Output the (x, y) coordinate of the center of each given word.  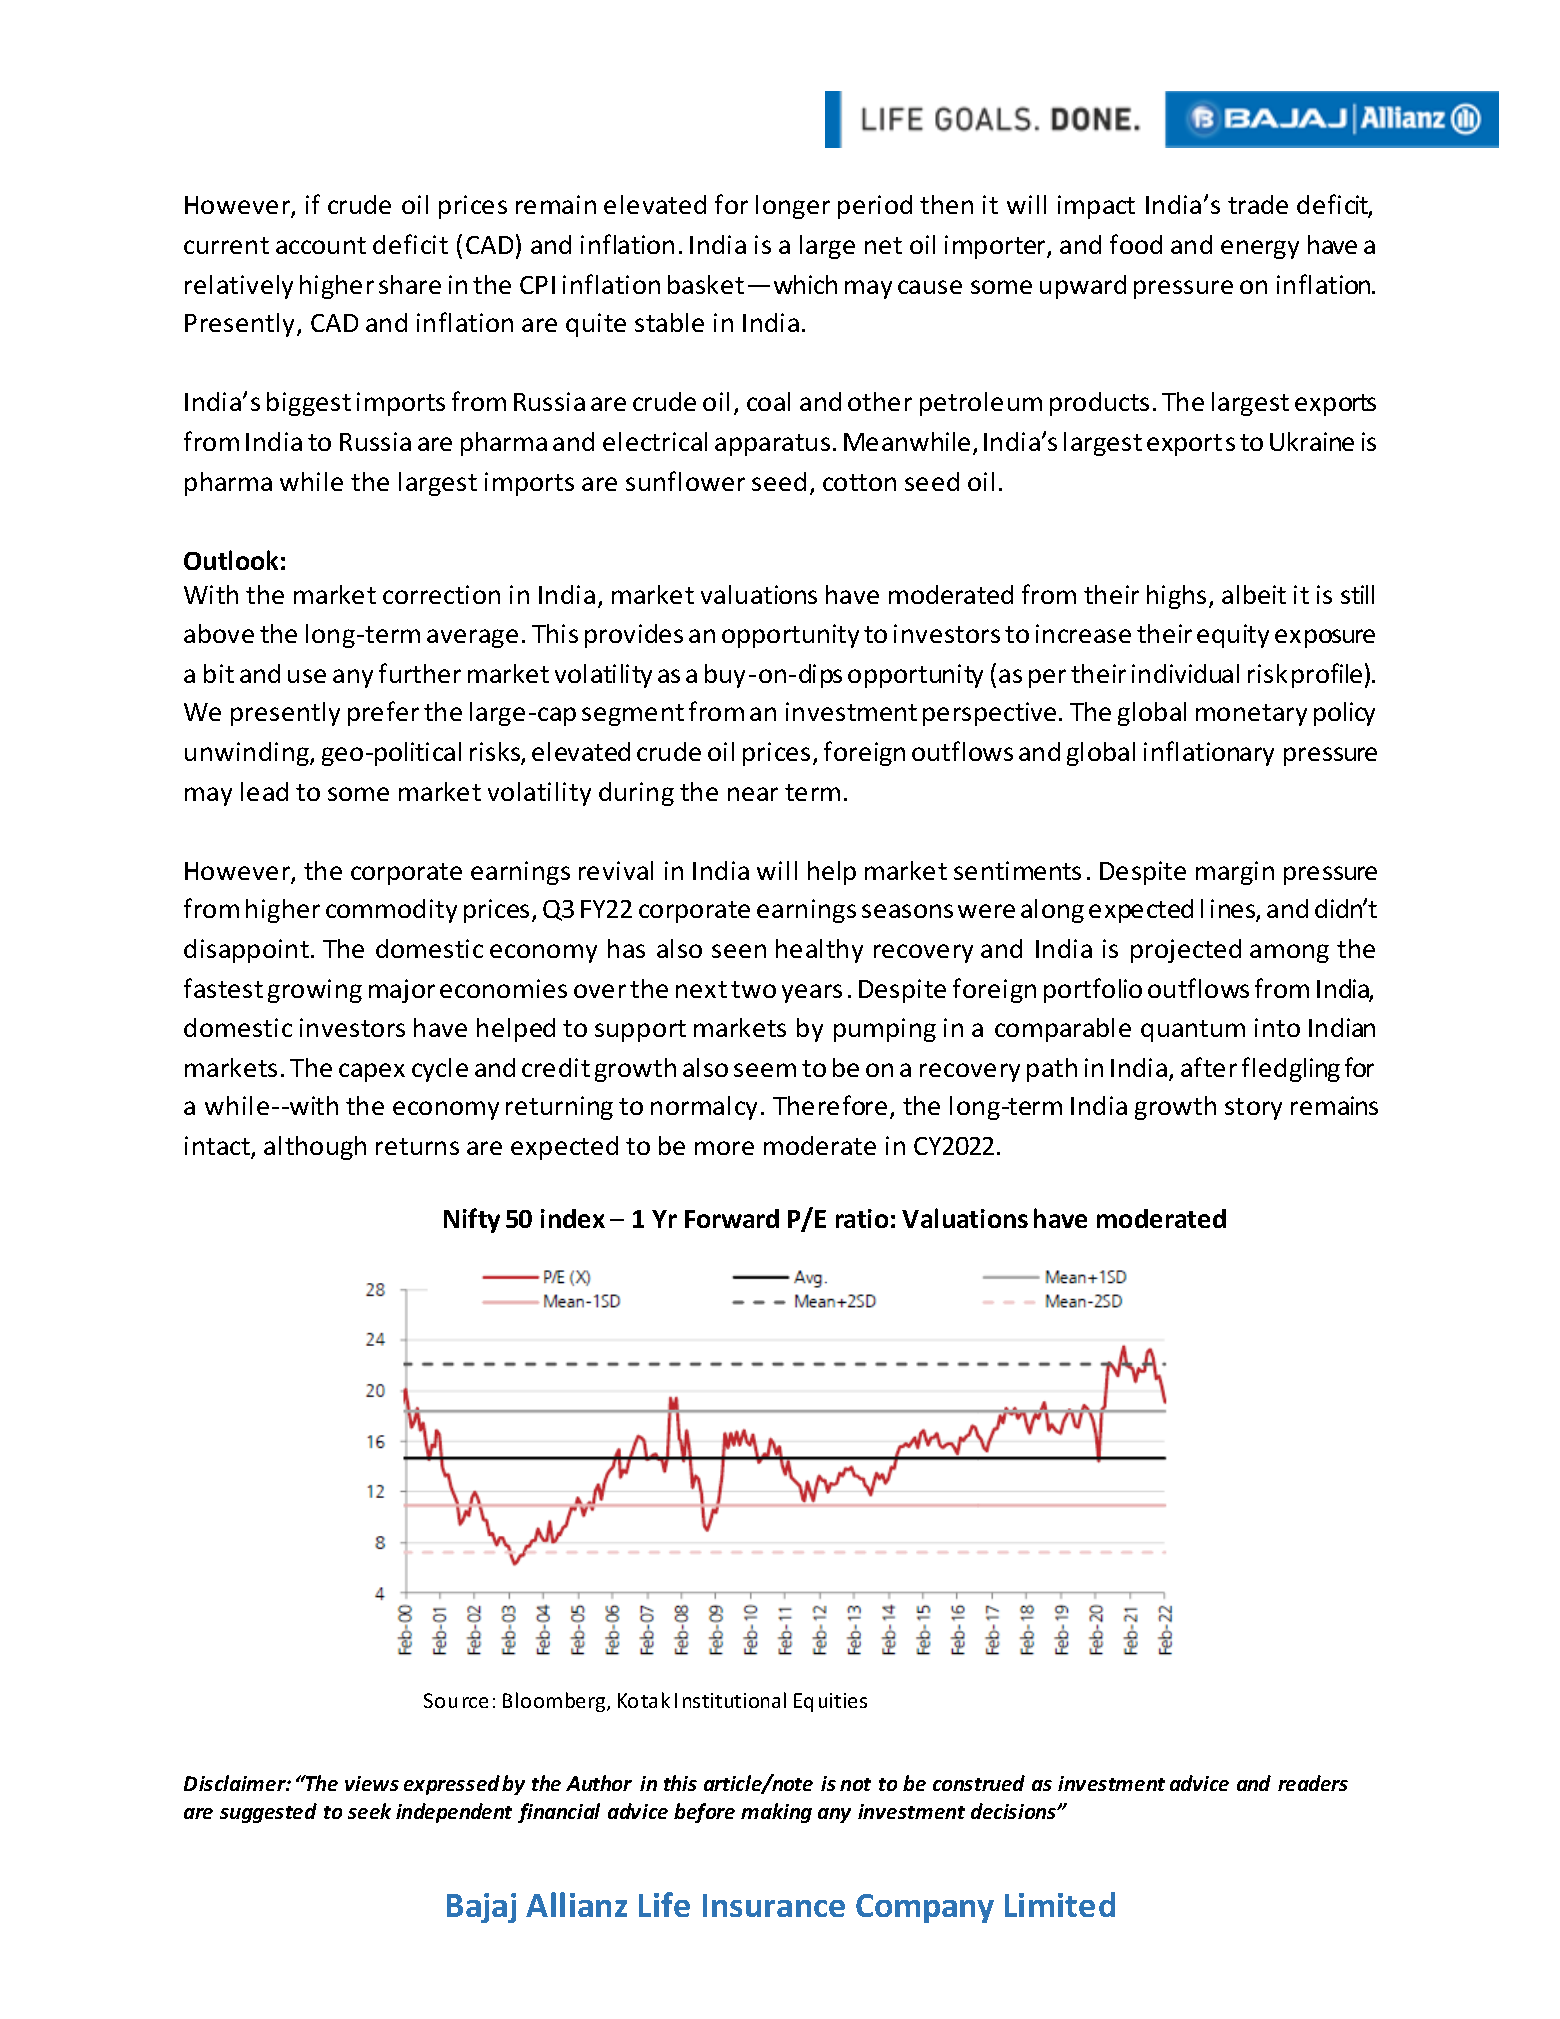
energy (1260, 249)
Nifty (472, 1220)
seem (765, 1070)
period (875, 207)
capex (372, 1072)
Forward (732, 1218)
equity (1233, 636)
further (420, 673)
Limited (1060, 1904)
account (321, 245)
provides (634, 636)
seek (369, 1811)
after (1209, 1067)
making (776, 1813)
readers (1313, 1783)
